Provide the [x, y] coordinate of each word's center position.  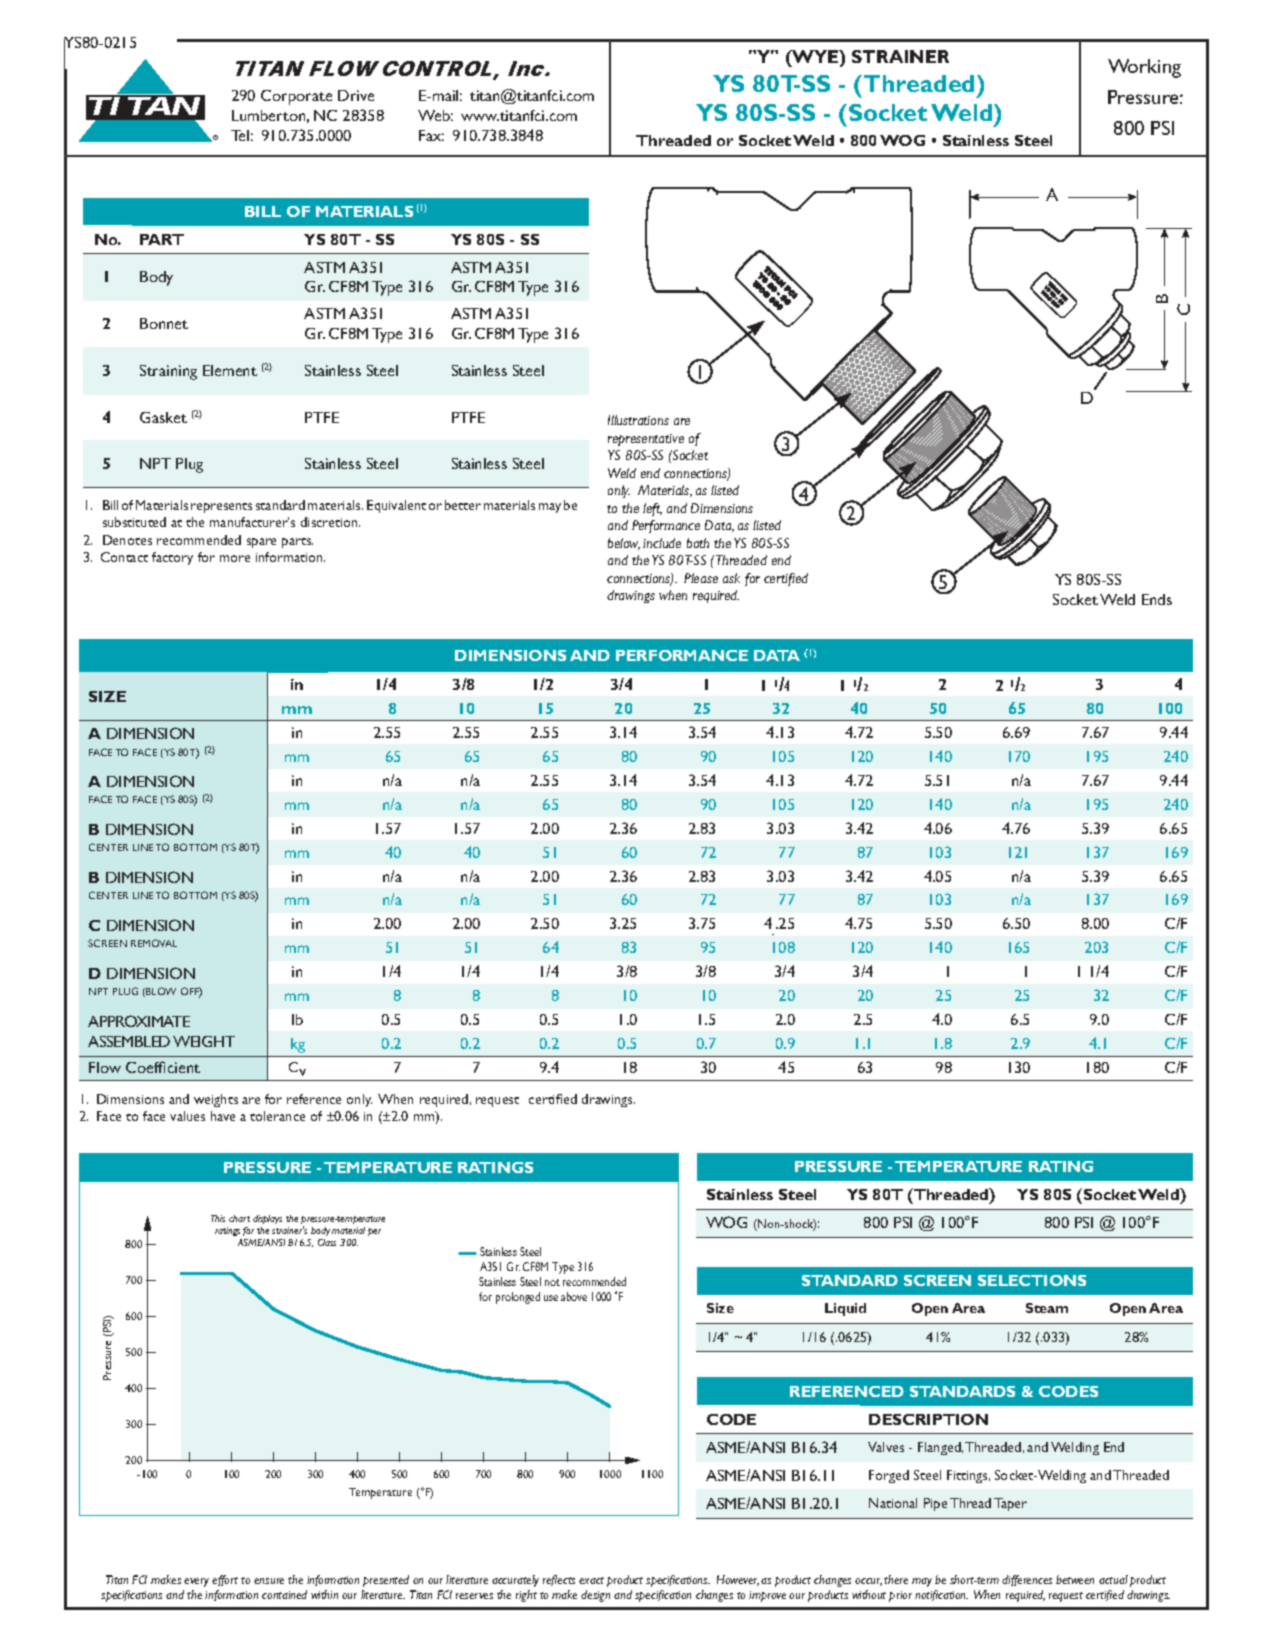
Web [435, 115]
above [574, 1296]
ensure [269, 1581]
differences [1027, 1580]
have [223, 1116]
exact [591, 1580]
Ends [1157, 599]
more [235, 558]
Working [1144, 68]
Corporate [296, 97]
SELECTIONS [1032, 1280]
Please [701, 578]
